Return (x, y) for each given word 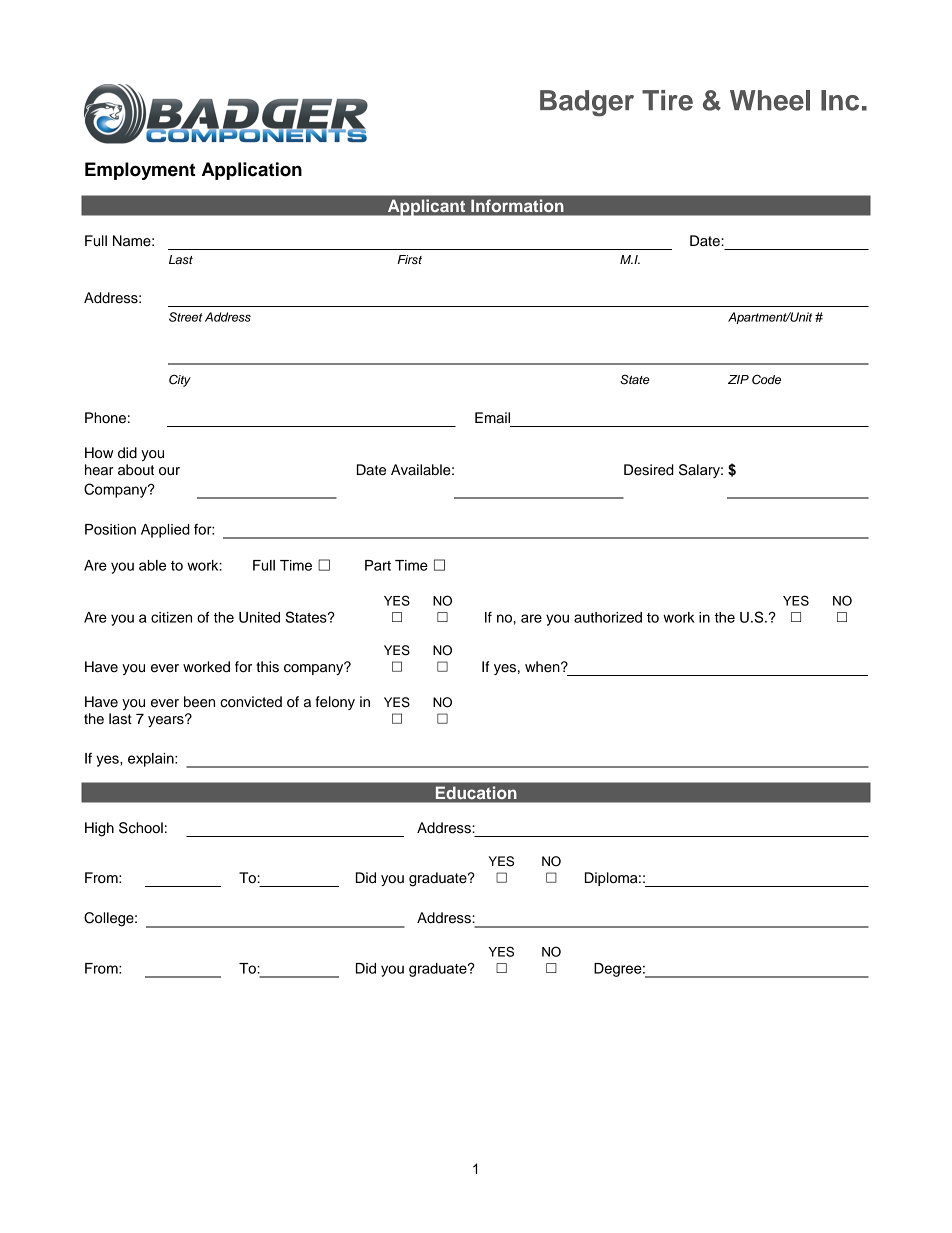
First (410, 259)
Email (492, 418)
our (169, 471)
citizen (171, 617)
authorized (608, 617)
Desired (649, 470)
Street (186, 317)
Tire (667, 100)
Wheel (770, 100)
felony (335, 703)
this (267, 667)
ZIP (738, 379)
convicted (251, 702)
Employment (140, 171)
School (141, 828)
